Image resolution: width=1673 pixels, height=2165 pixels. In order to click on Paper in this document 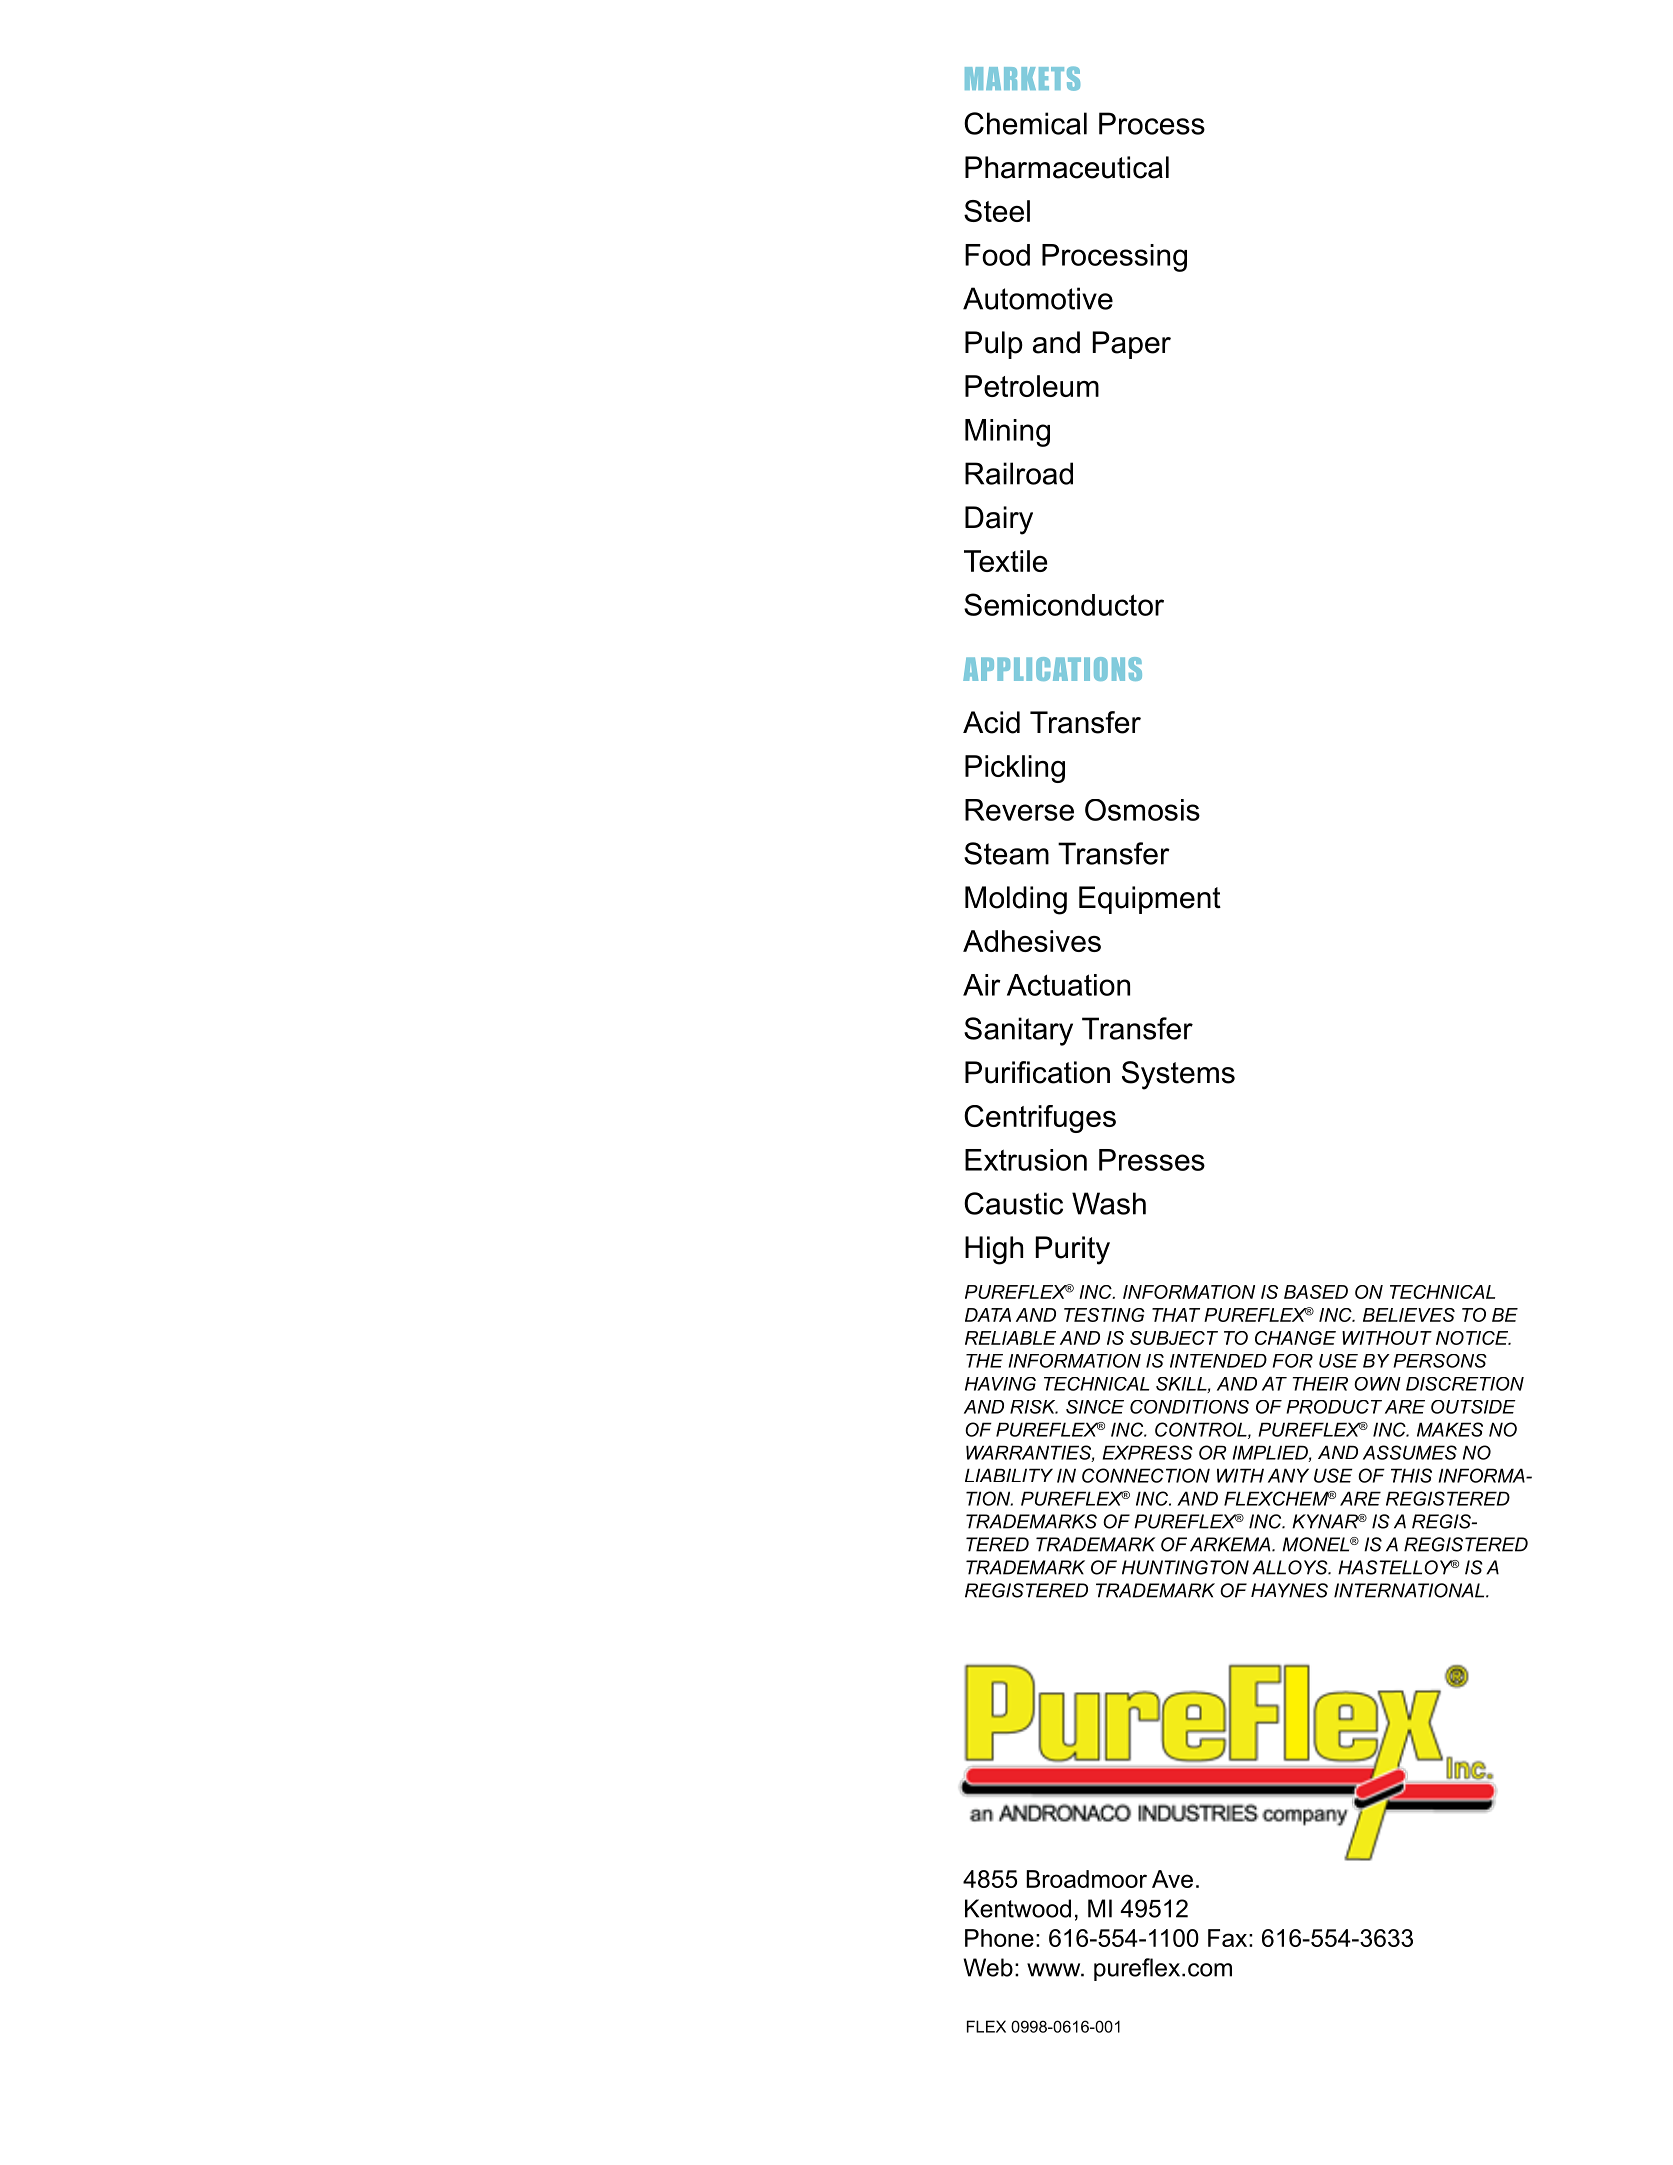, I will do `click(1132, 345)`.
